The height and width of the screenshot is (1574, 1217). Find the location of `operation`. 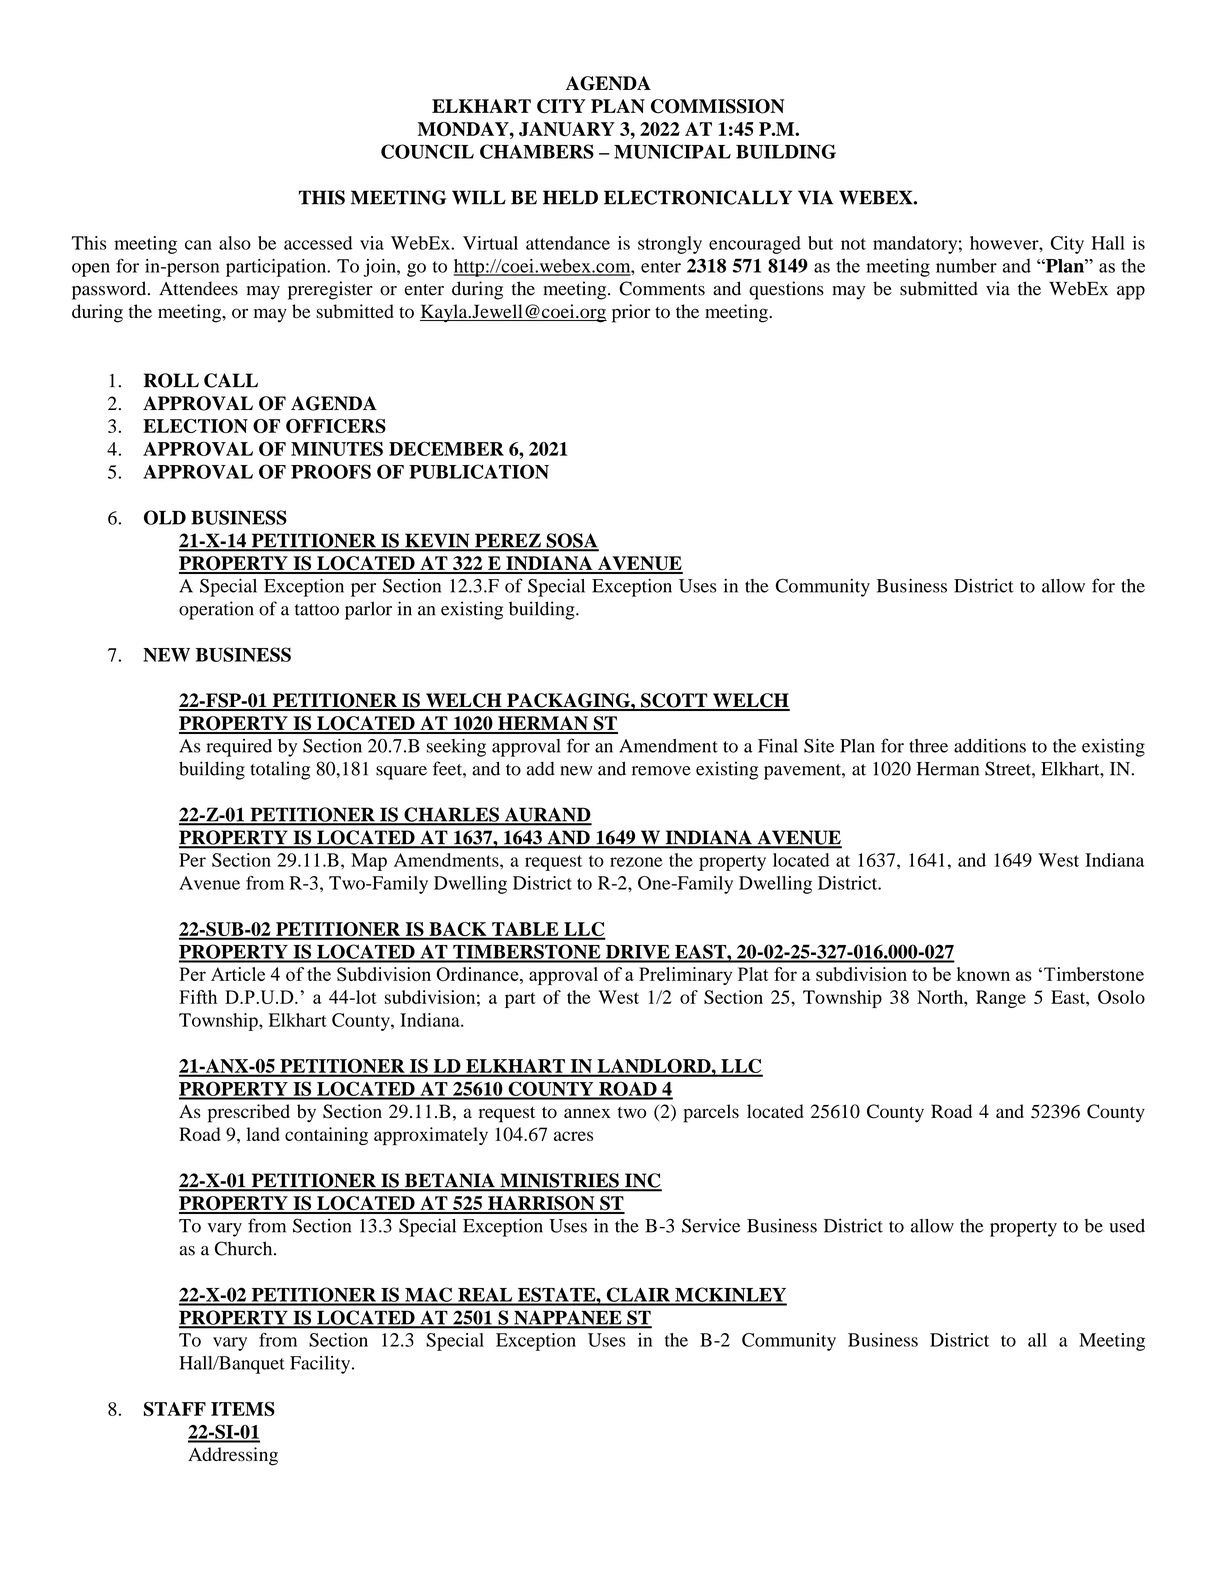

operation is located at coordinates (216, 610).
